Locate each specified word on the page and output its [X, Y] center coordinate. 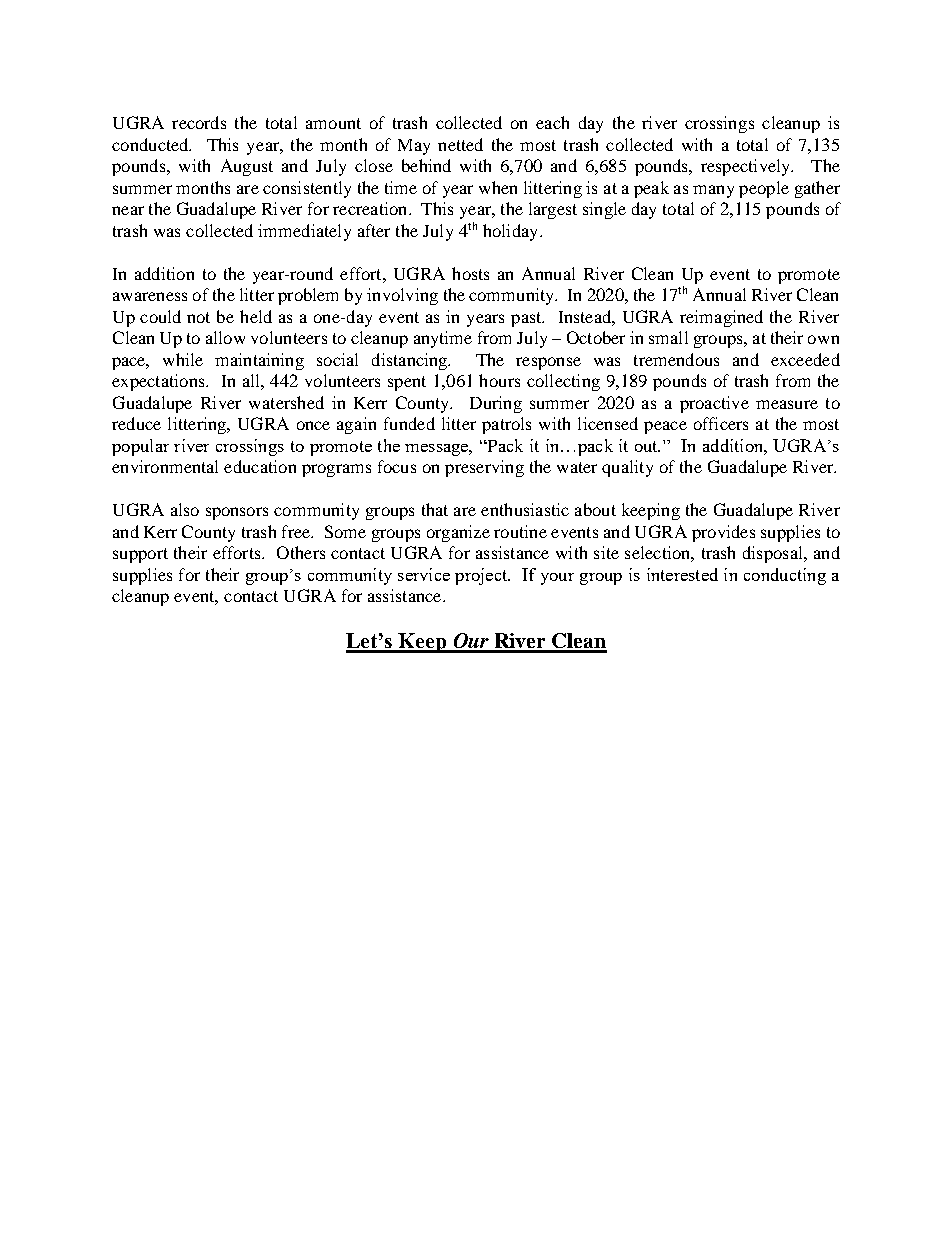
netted [460, 144]
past [527, 319]
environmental [165, 466]
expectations [159, 382]
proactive [714, 404]
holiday [512, 232]
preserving [484, 468]
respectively [747, 167]
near [128, 210]
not [198, 317]
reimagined [721, 318]
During [496, 404]
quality [627, 468]
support [140, 555]
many [713, 191]
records [199, 122]
